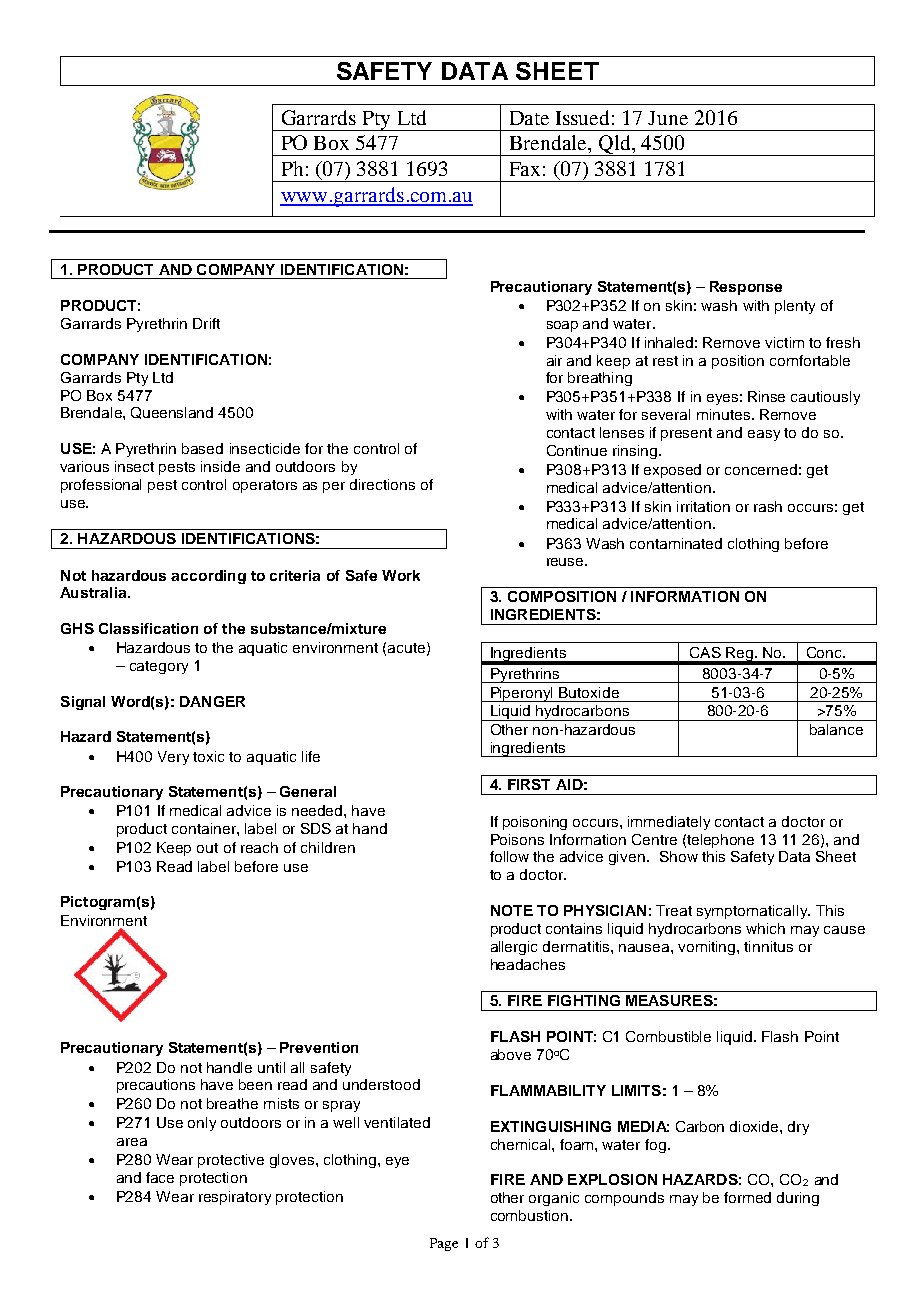 The image size is (924, 1308). I want to click on Queensland, so click(172, 413).
